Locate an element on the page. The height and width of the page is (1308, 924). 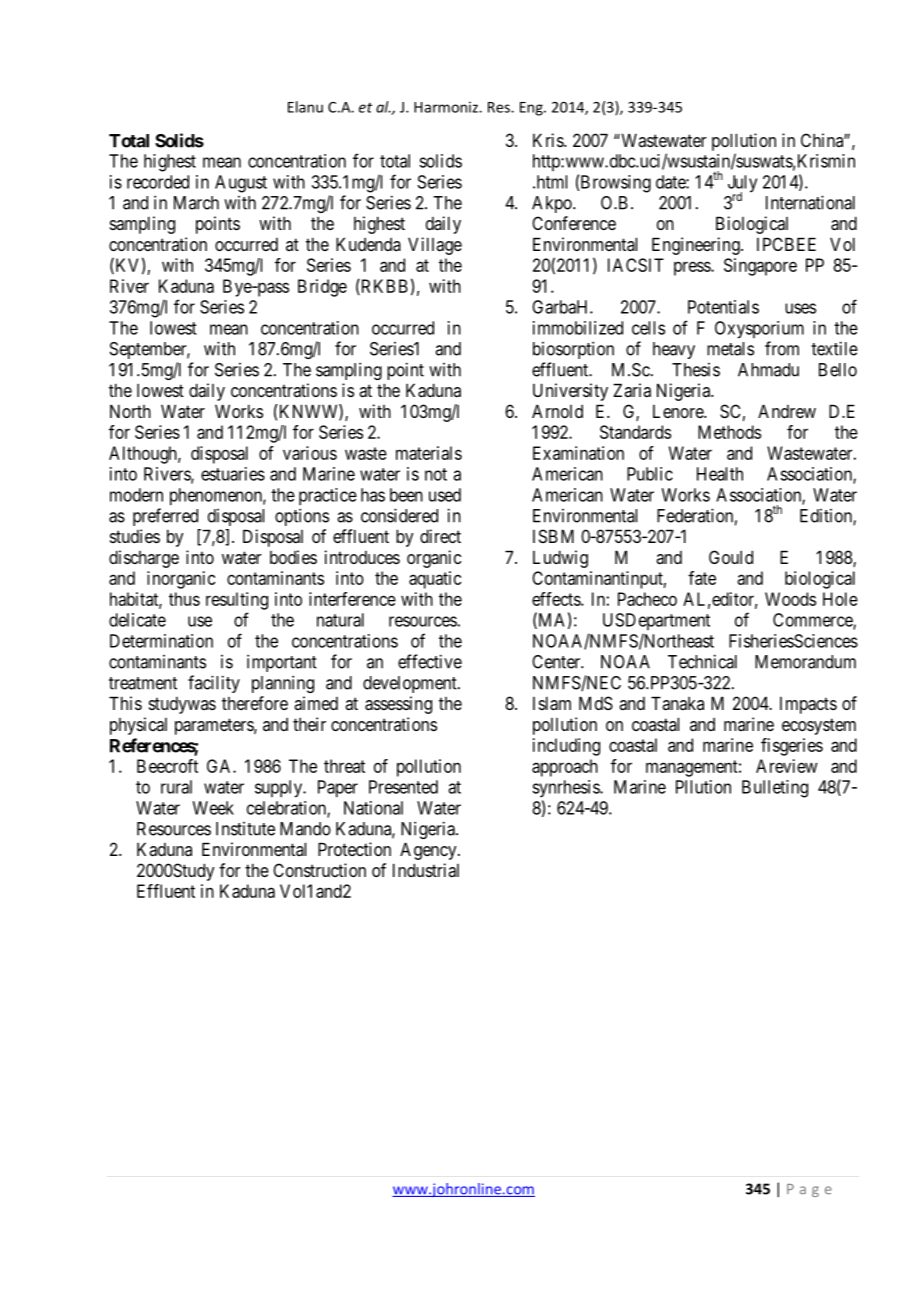
preferred is located at coordinates (165, 517).
